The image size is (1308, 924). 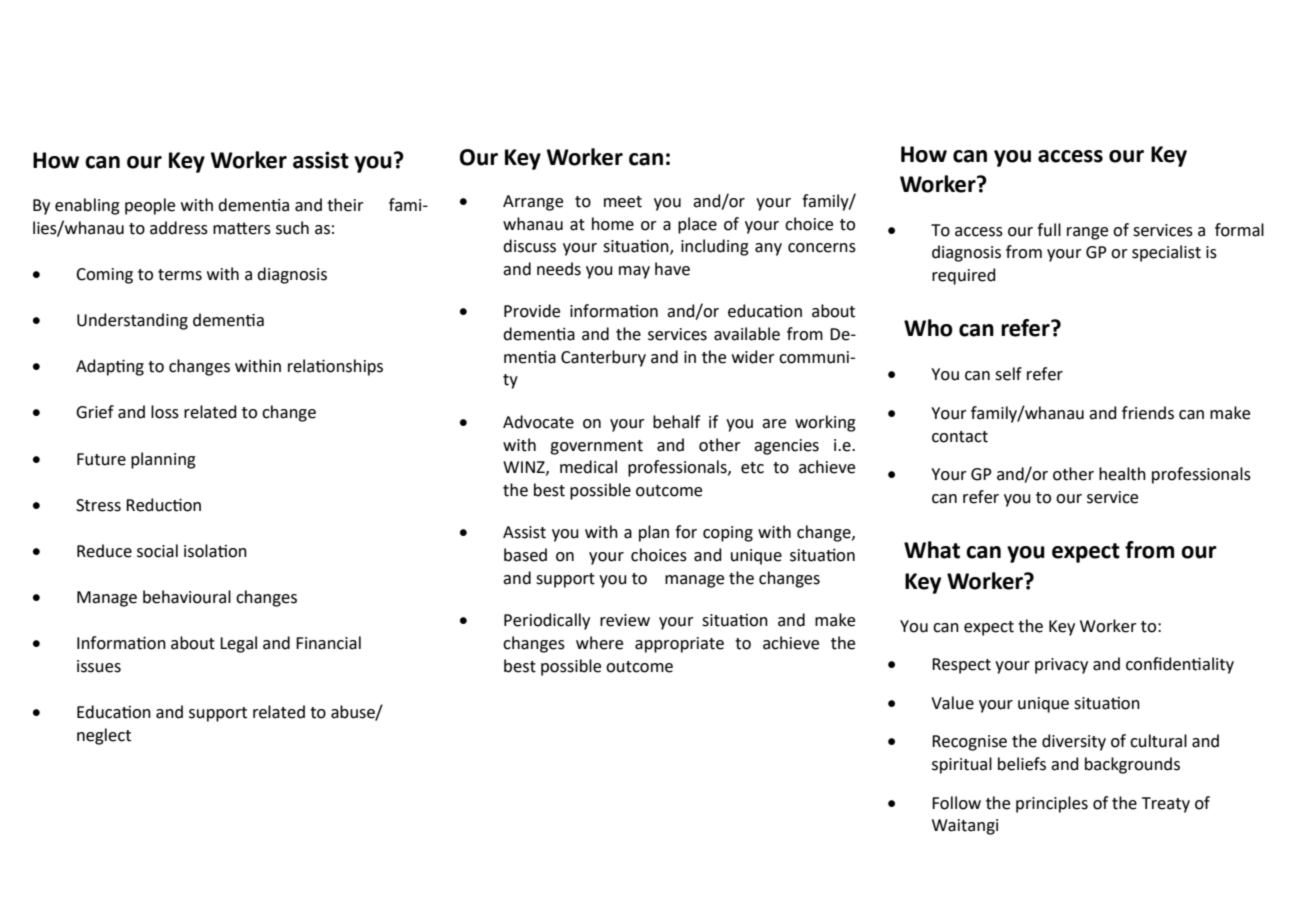 What do you see at coordinates (596, 447) in the document?
I see `government` at bounding box center [596, 447].
